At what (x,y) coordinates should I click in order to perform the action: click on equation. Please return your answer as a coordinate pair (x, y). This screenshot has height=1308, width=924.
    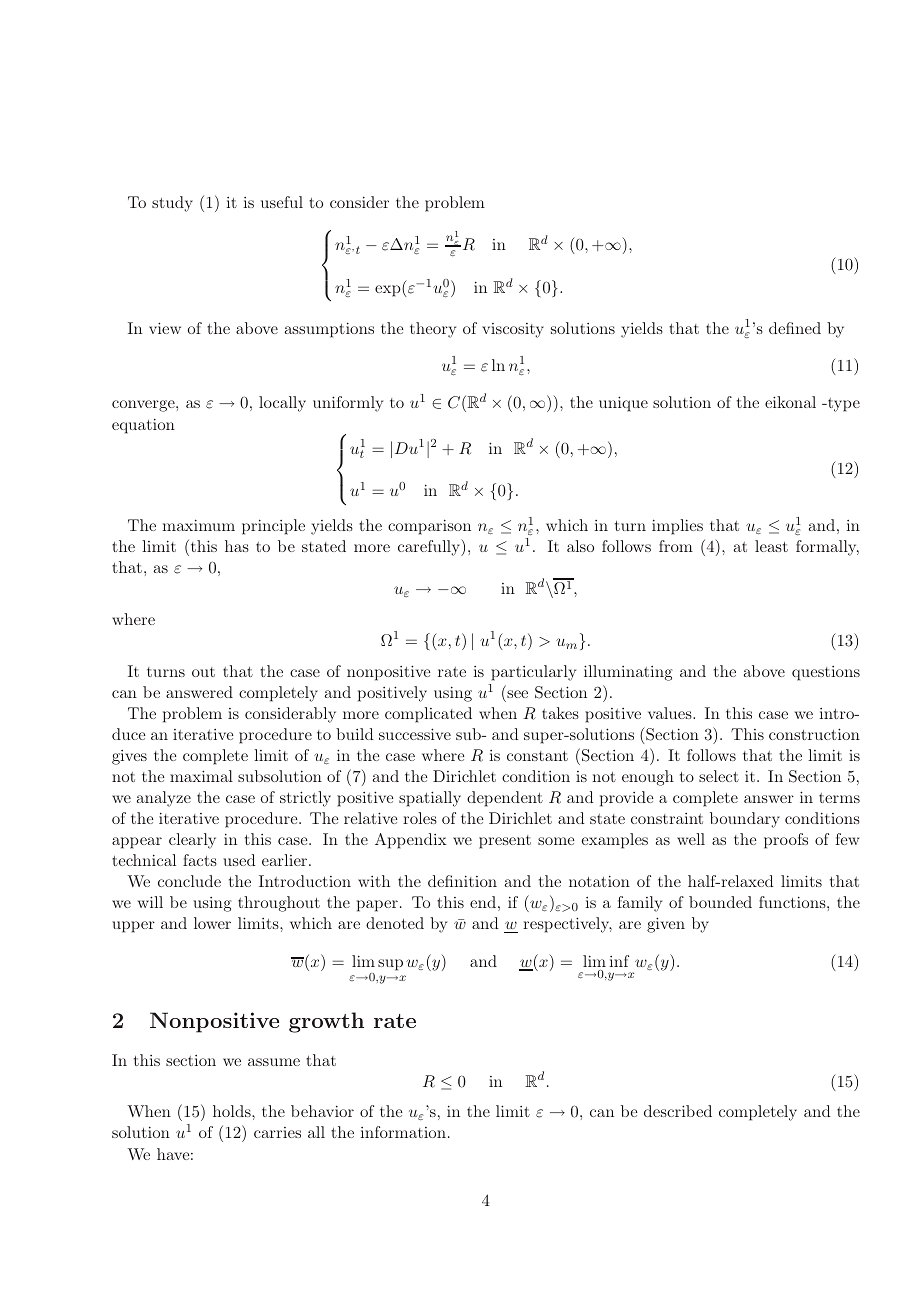
    Looking at the image, I should click on (143, 426).
